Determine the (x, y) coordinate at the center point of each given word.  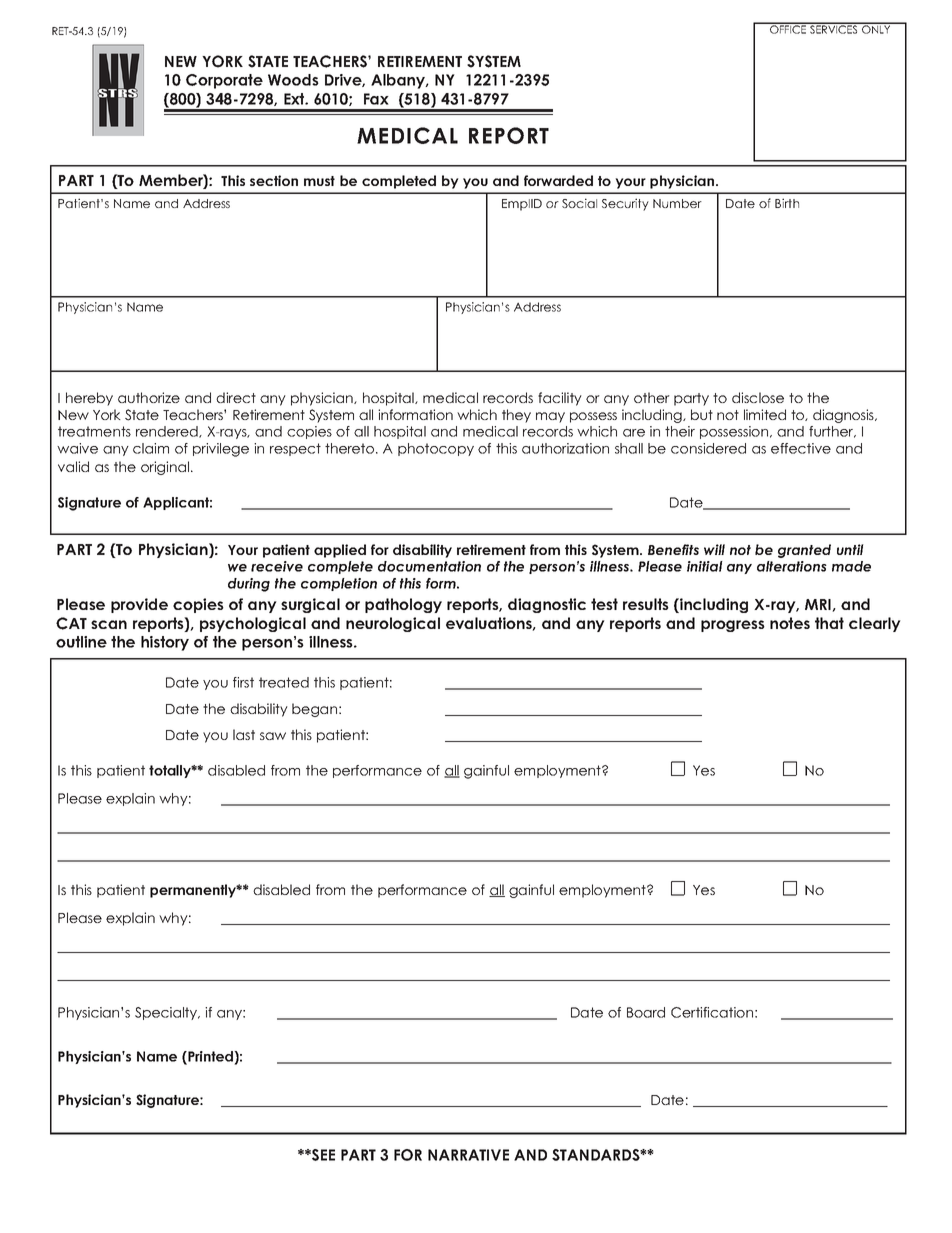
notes (790, 623)
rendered (168, 432)
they (516, 416)
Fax (376, 99)
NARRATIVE (468, 1155)
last (244, 734)
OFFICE (788, 28)
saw (273, 736)
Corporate (224, 81)
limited (765, 414)
